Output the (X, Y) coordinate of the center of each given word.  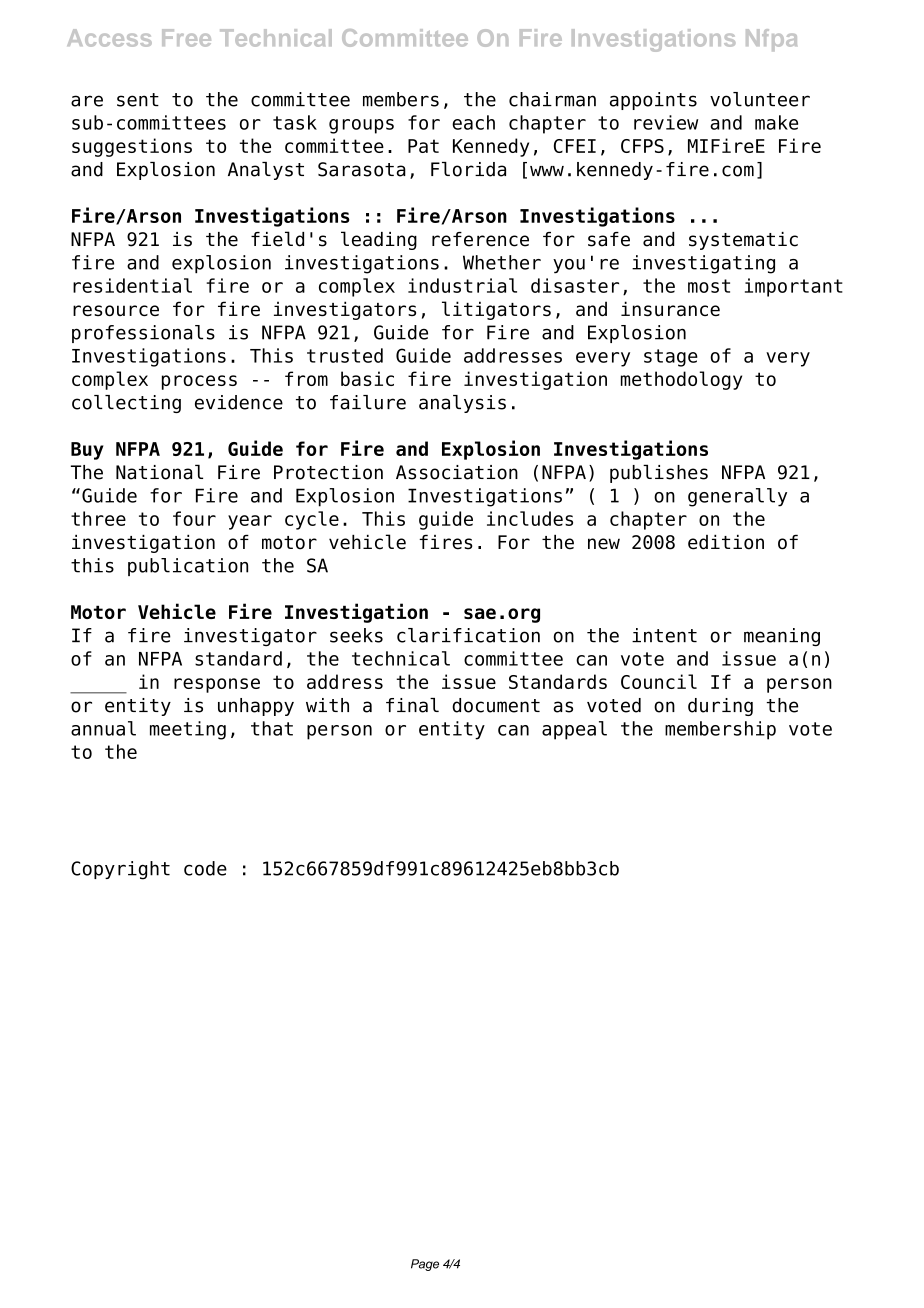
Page (425, 1265)
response (217, 685)
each (473, 122)
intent (664, 635)
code (205, 868)
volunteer (760, 99)
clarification (468, 635)
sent (138, 100)
